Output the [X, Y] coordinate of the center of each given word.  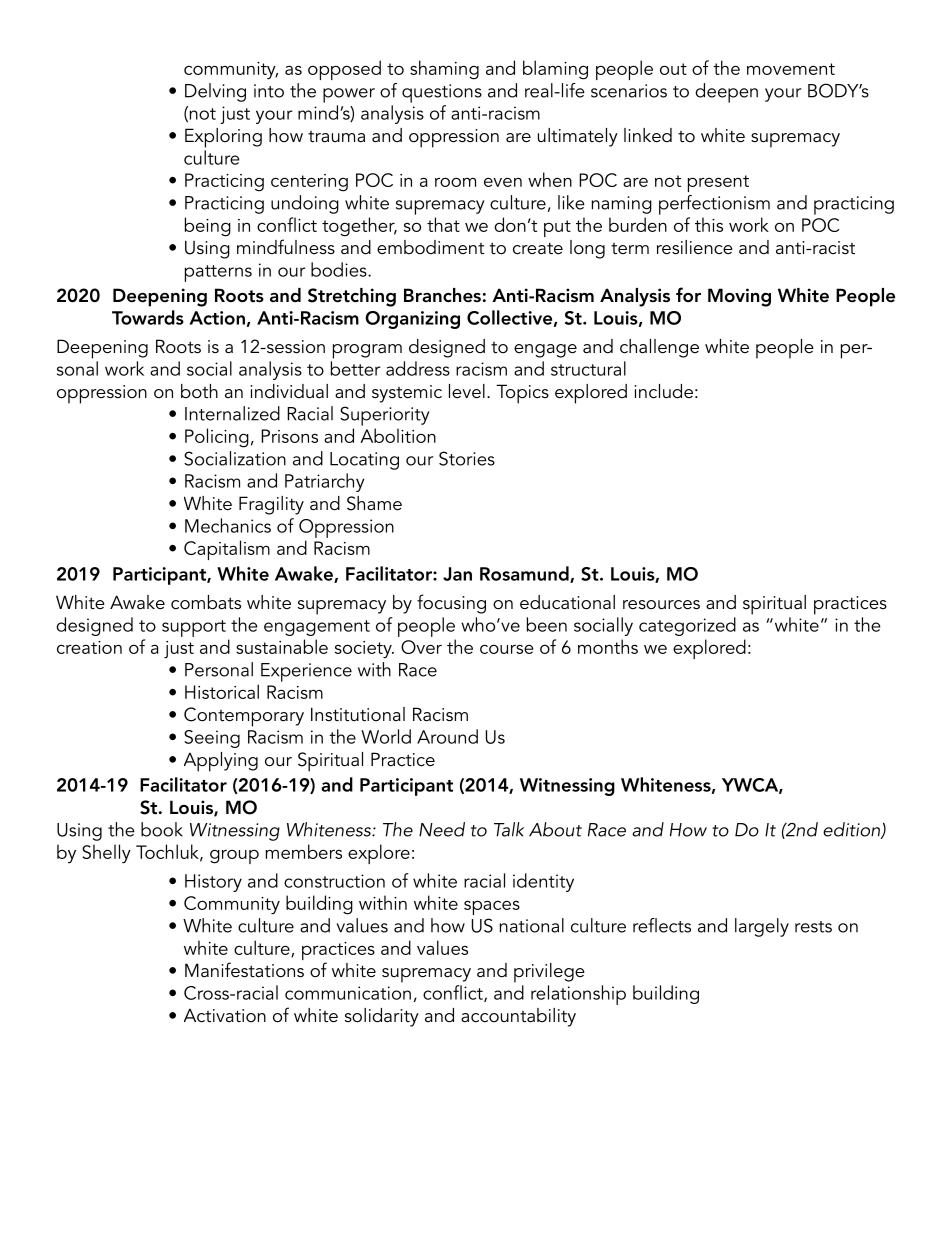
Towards [148, 317]
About [555, 829]
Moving [739, 297]
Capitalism [227, 550]
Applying [221, 762]
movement [791, 69]
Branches [442, 295]
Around [447, 736]
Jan [457, 574]
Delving [215, 92]
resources [661, 605]
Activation [225, 1016]
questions [442, 93]
